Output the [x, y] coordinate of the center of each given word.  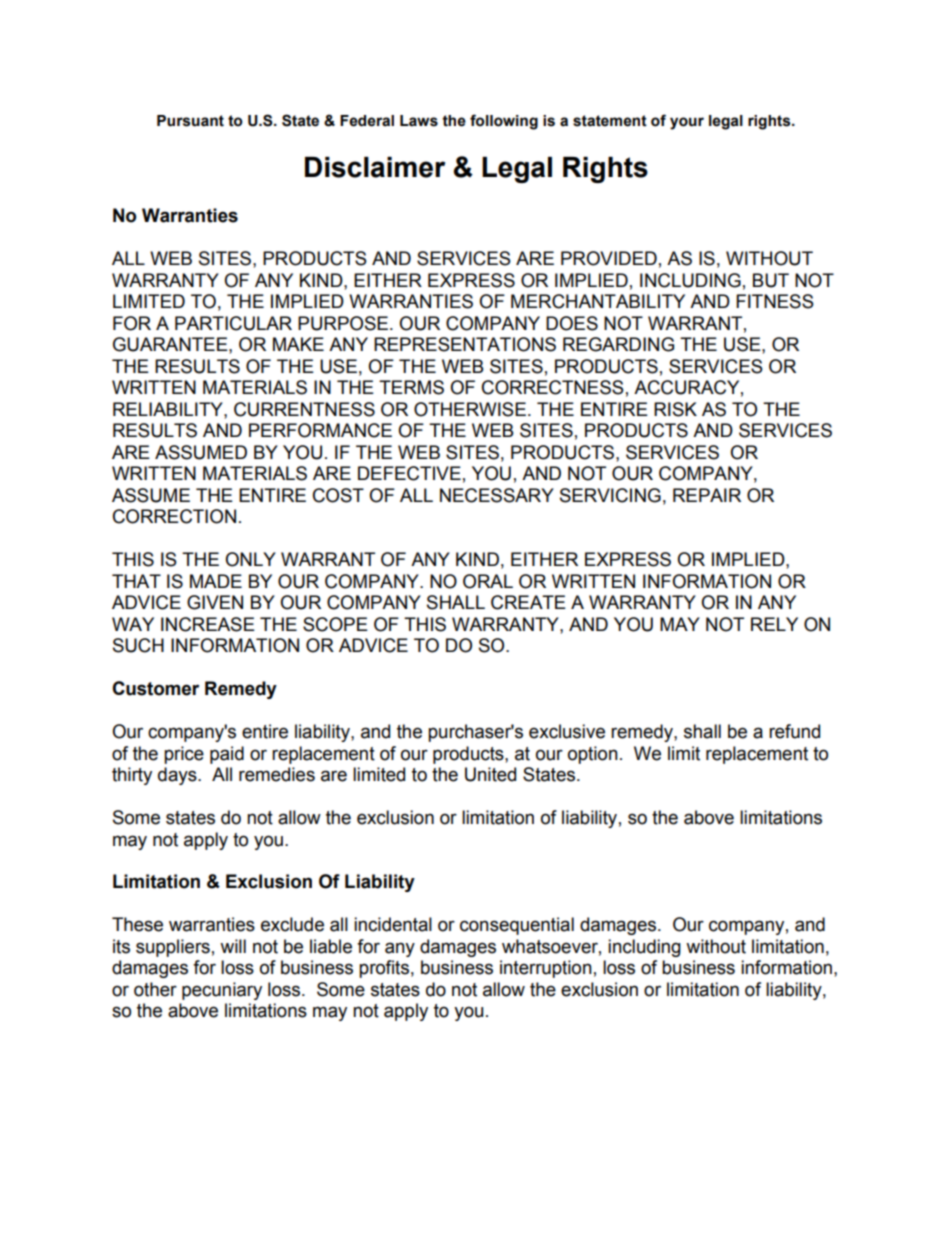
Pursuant [190, 121]
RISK [675, 409]
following [504, 122]
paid [227, 755]
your [687, 123]
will [233, 946]
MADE [216, 581]
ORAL [488, 581]
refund [794, 731]
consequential [517, 926]
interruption [546, 969]
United [490, 774]
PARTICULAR [233, 323]
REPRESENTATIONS [465, 344]
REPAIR [707, 495]
